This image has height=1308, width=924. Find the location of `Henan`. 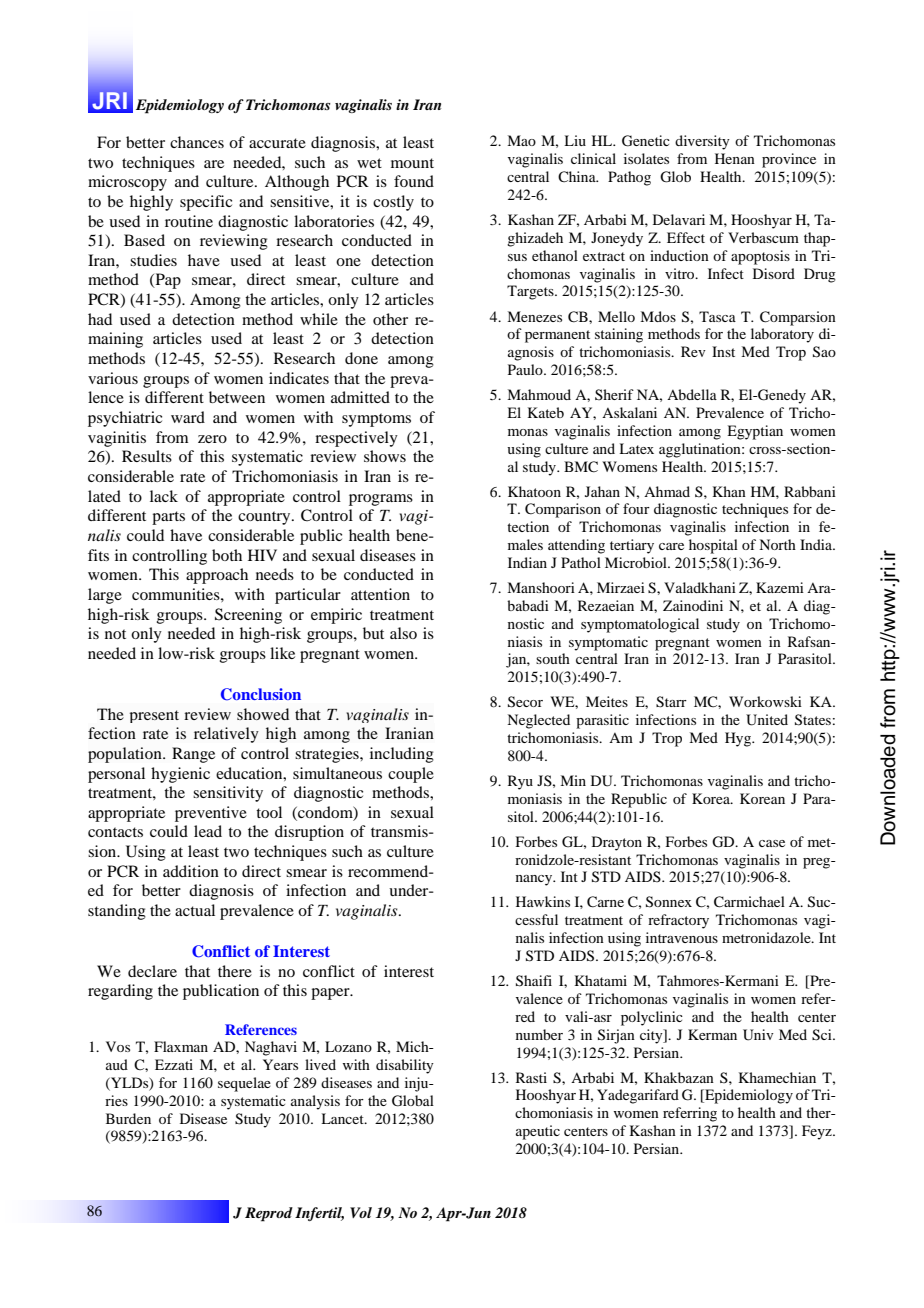

Henan is located at coordinates (735, 158).
